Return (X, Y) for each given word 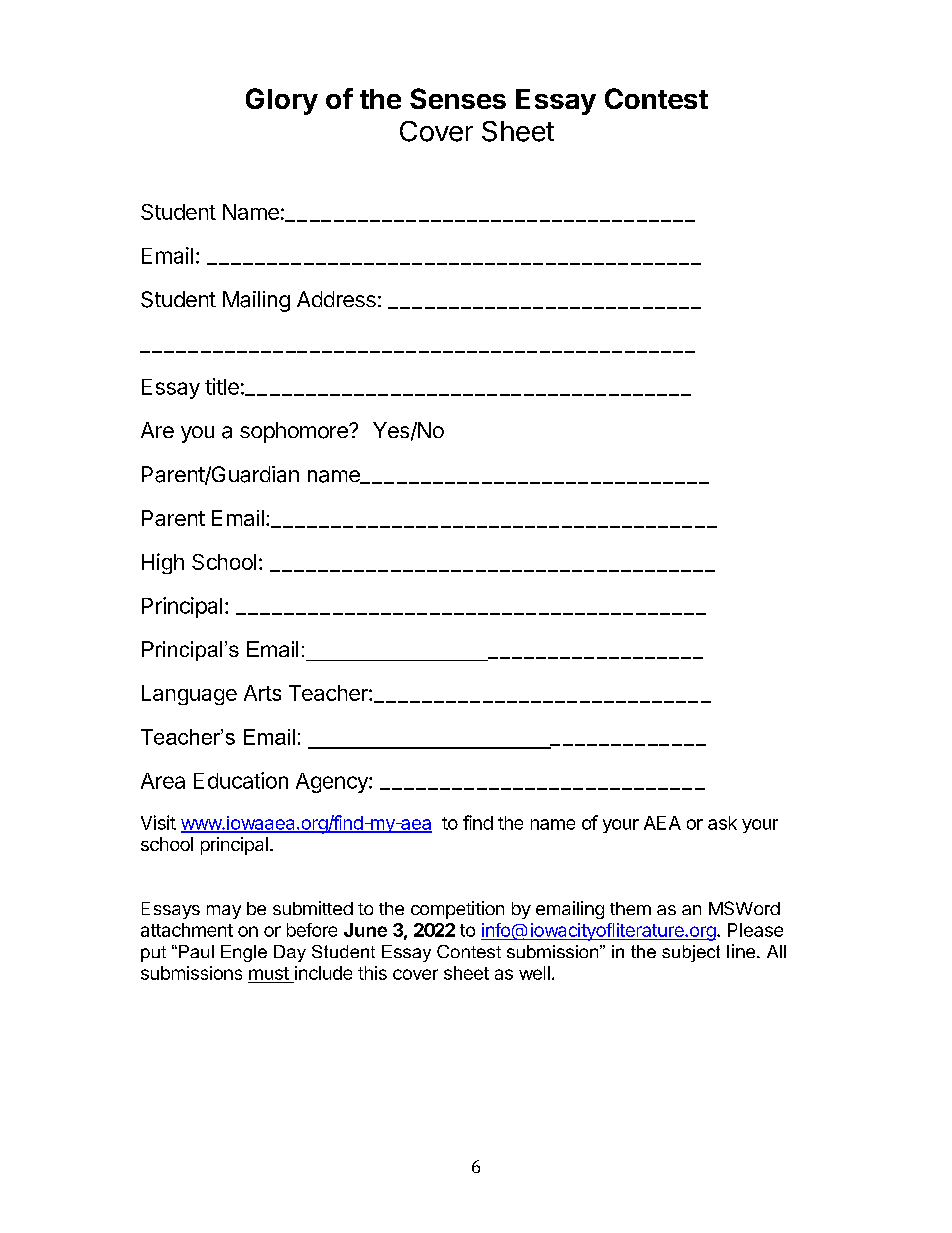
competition (457, 910)
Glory (282, 101)
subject (691, 953)
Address (336, 299)
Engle (244, 953)
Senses (458, 98)
